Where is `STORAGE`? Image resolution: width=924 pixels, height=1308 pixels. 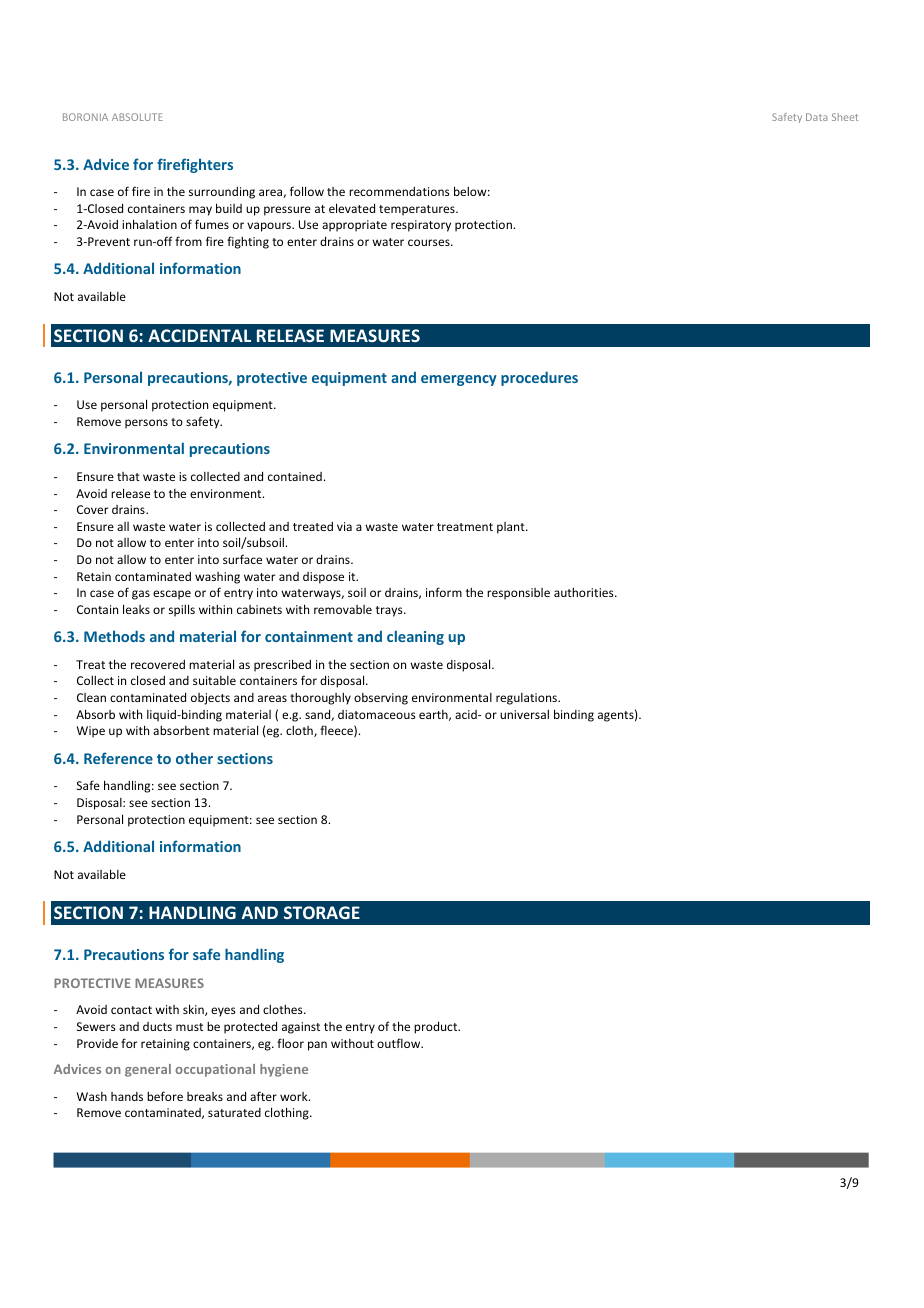 STORAGE is located at coordinates (322, 912).
